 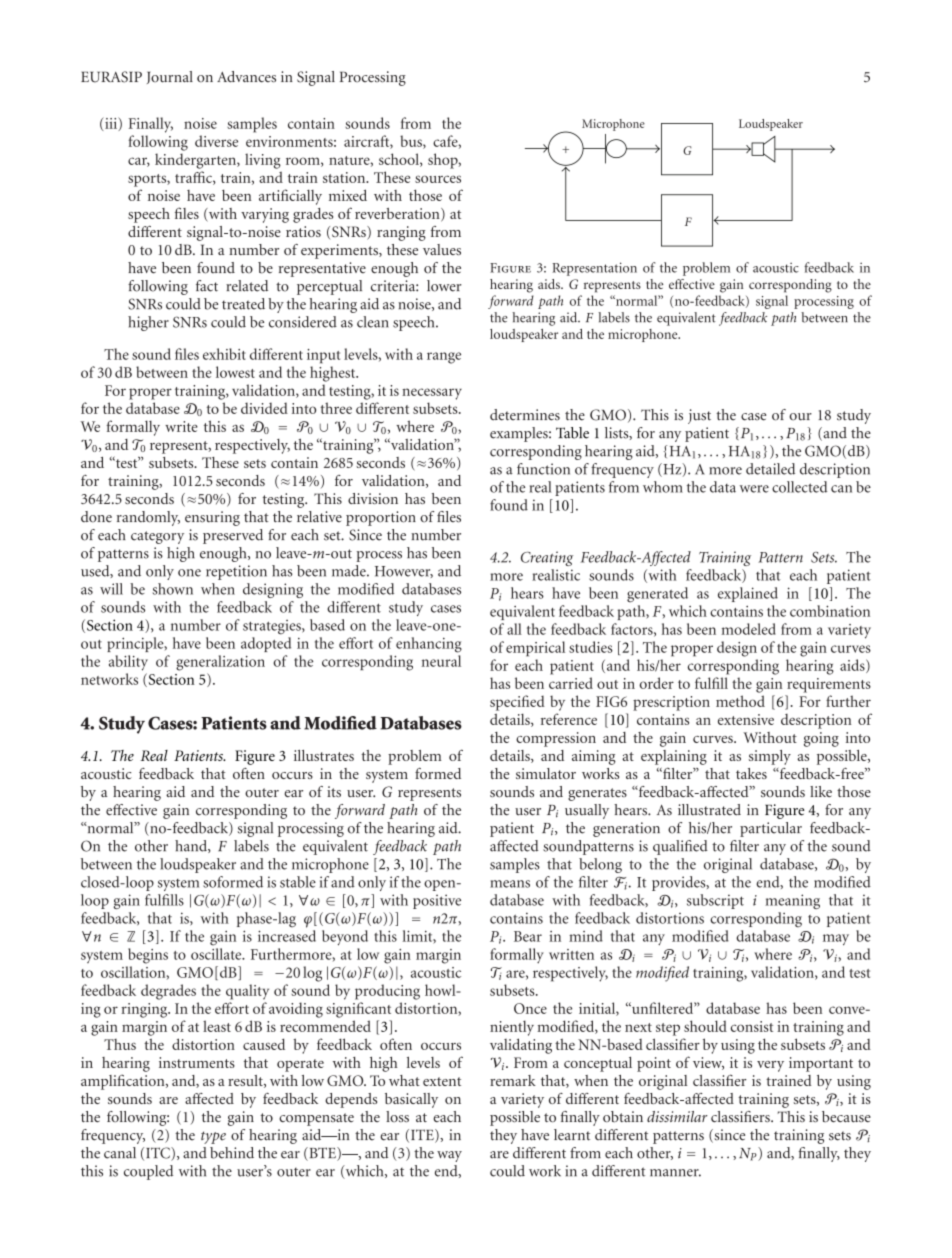 I want to click on values, so click(x=442, y=249).
